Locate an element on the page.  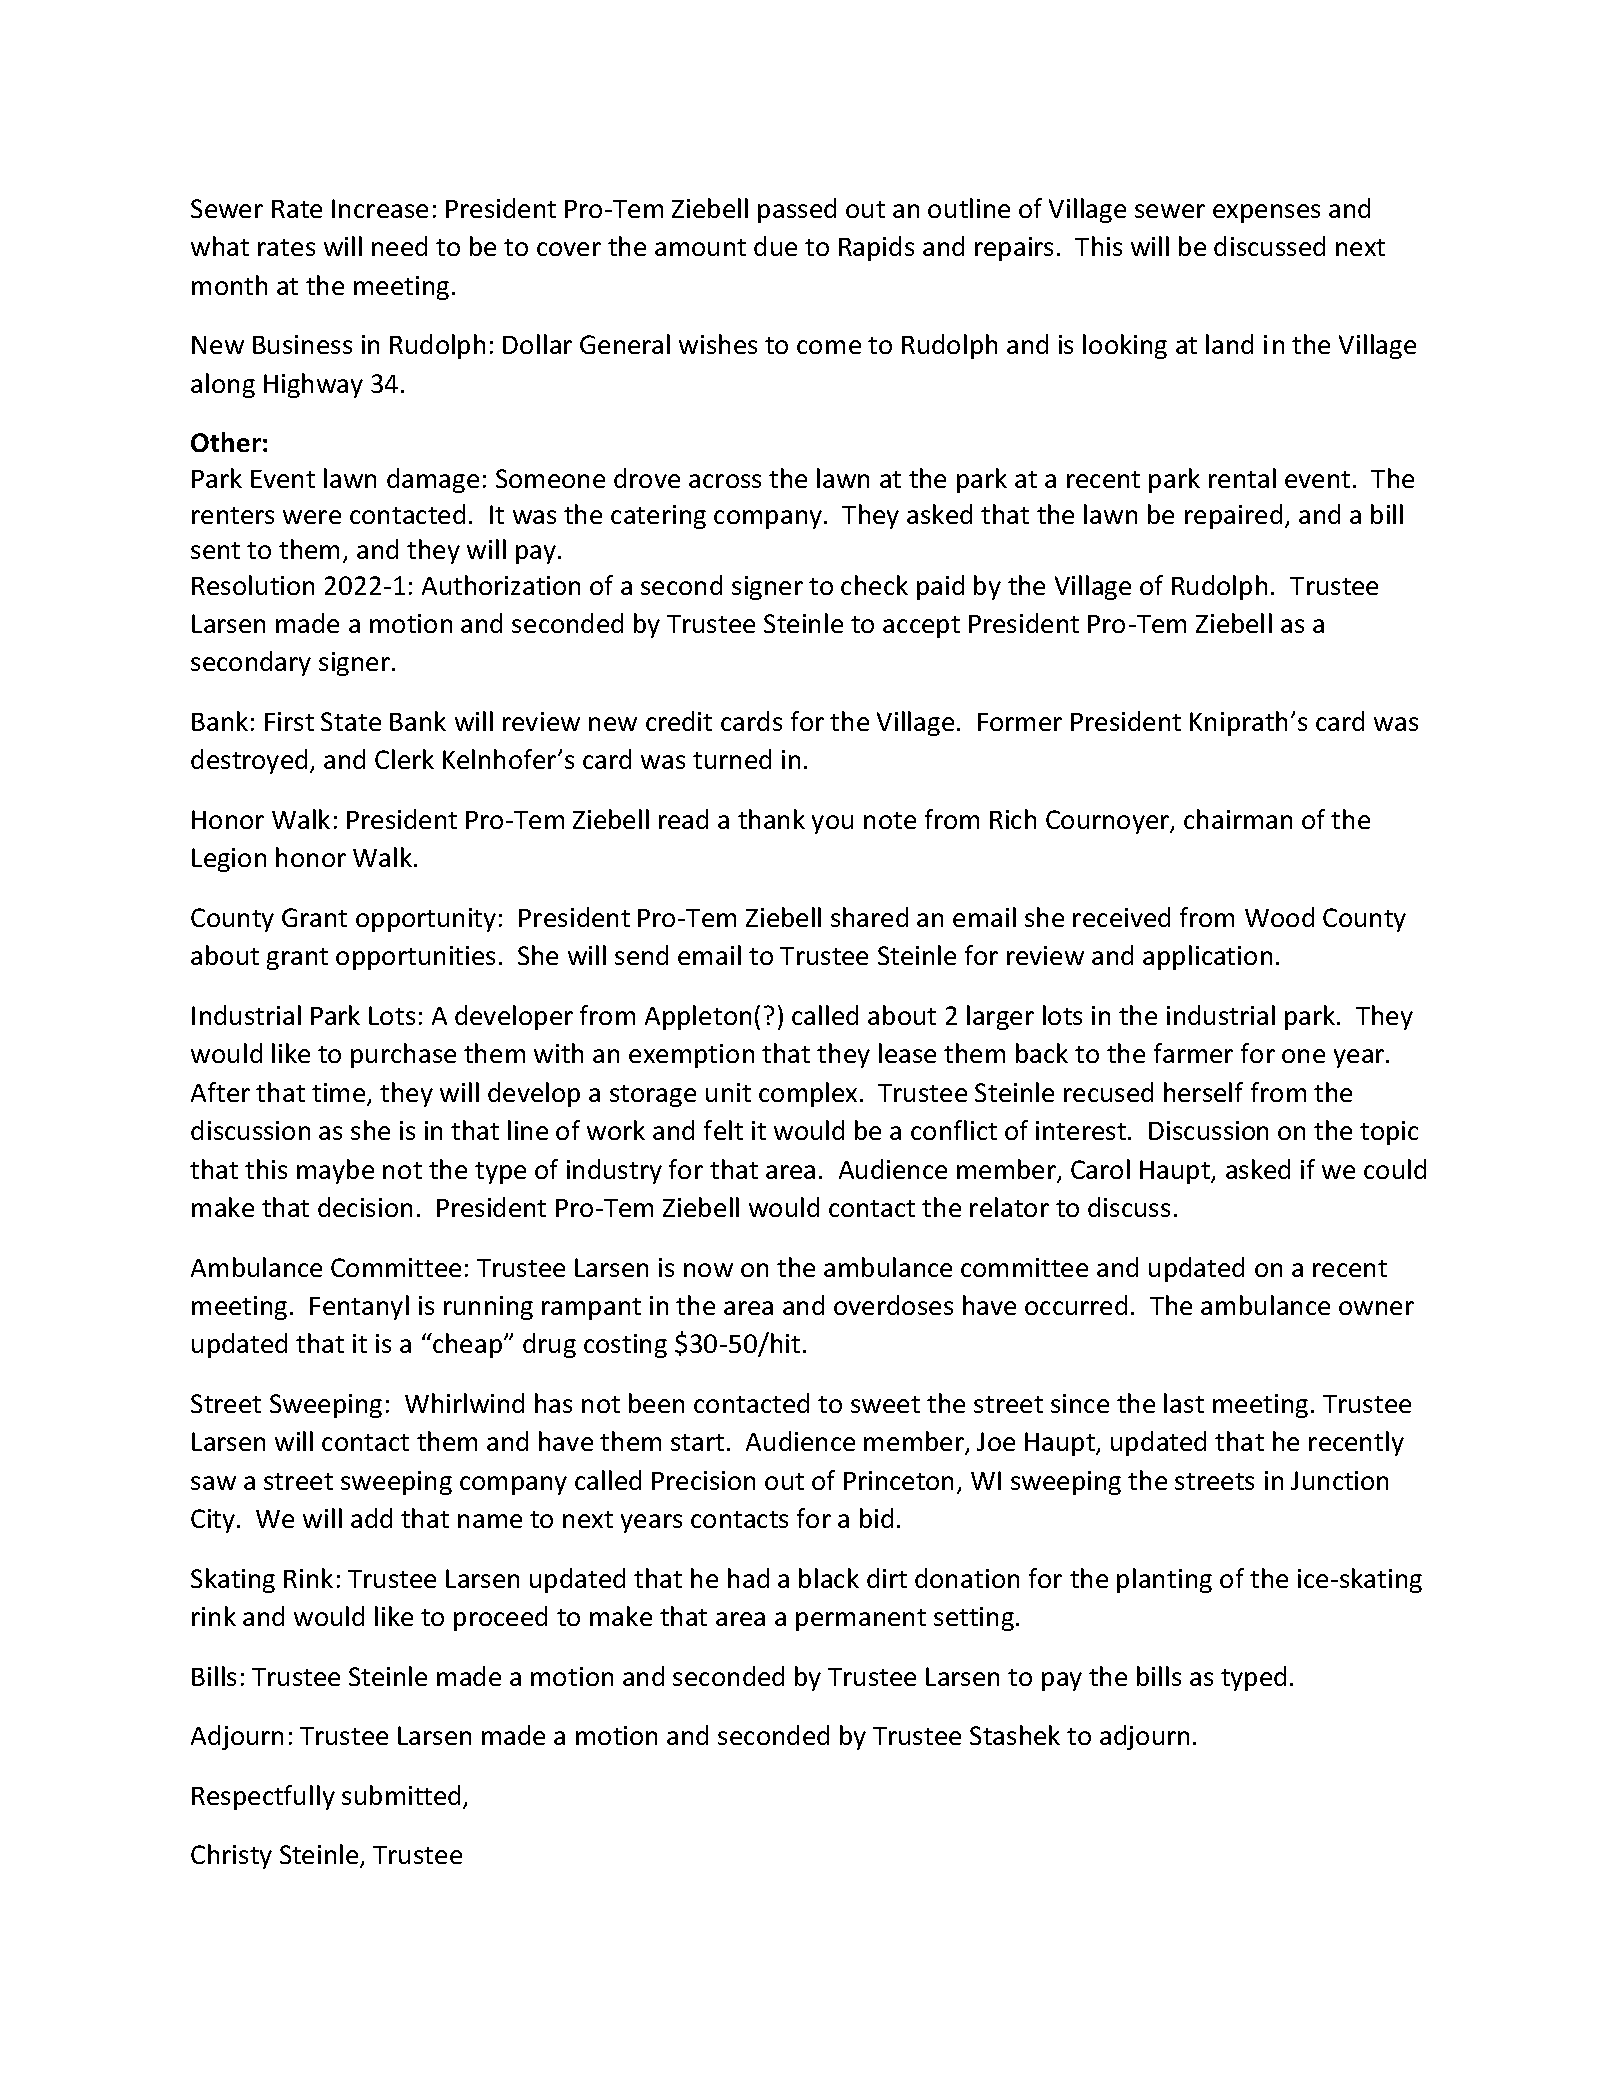
complex is located at coordinates (808, 1094).
